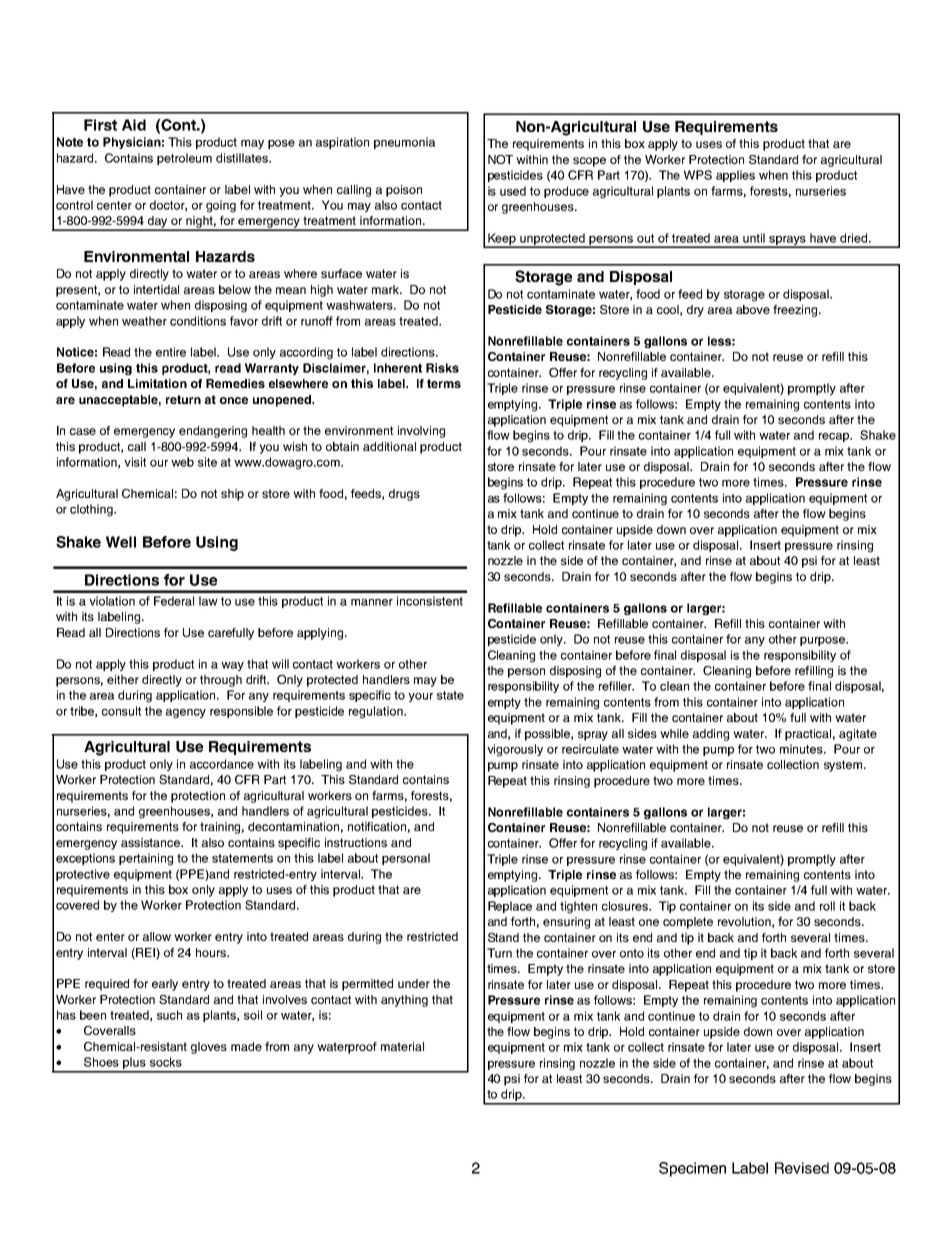 Image resolution: width=952 pixels, height=1233 pixels. What do you see at coordinates (430, 601) in the screenshot?
I see `inconsistent` at bounding box center [430, 601].
